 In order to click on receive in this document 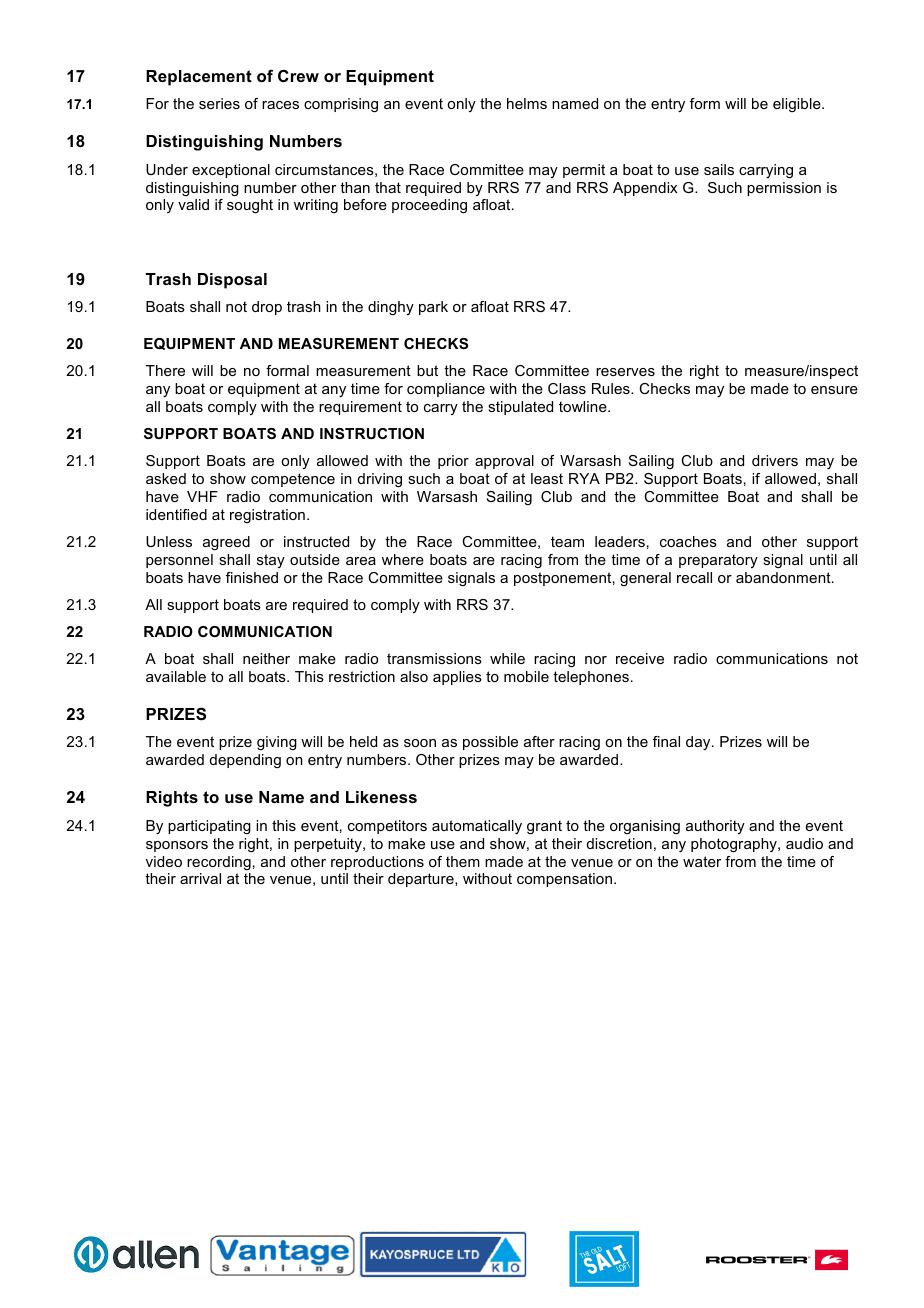, I will do `click(640, 658)`.
